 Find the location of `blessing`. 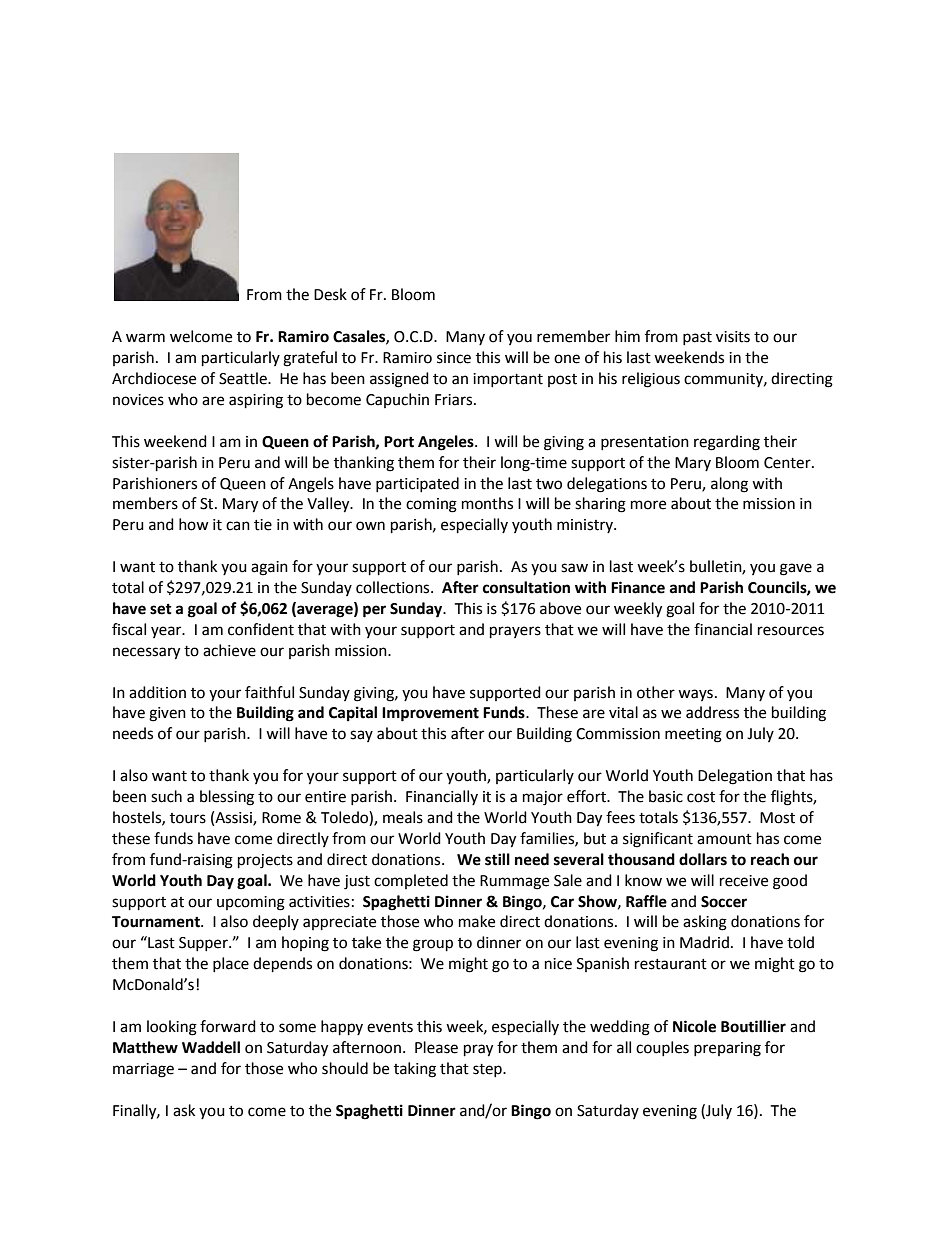

blessing is located at coordinates (227, 798).
